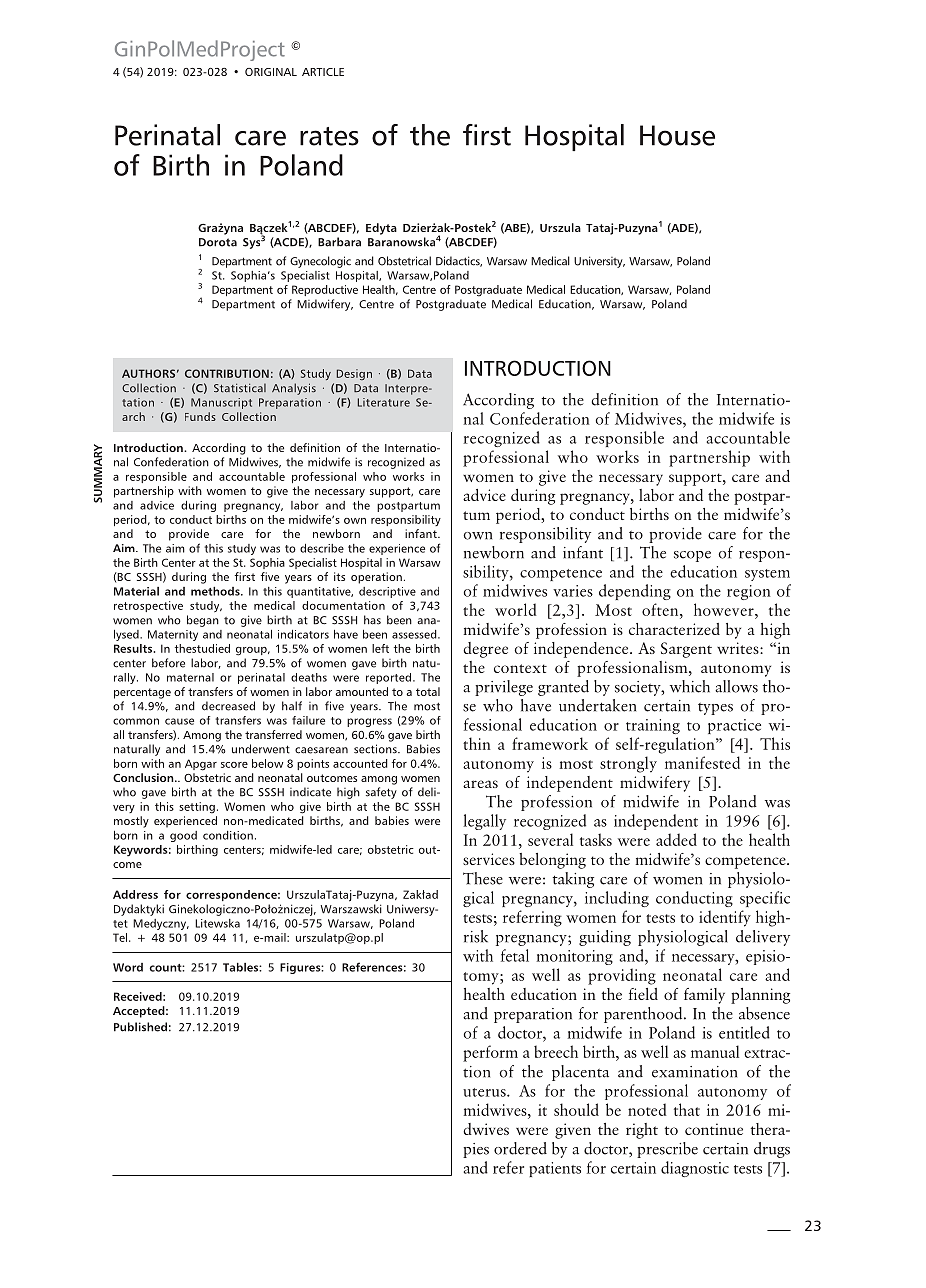 This screenshot has width=926, height=1288. I want to click on Funds, so click(200, 416).
